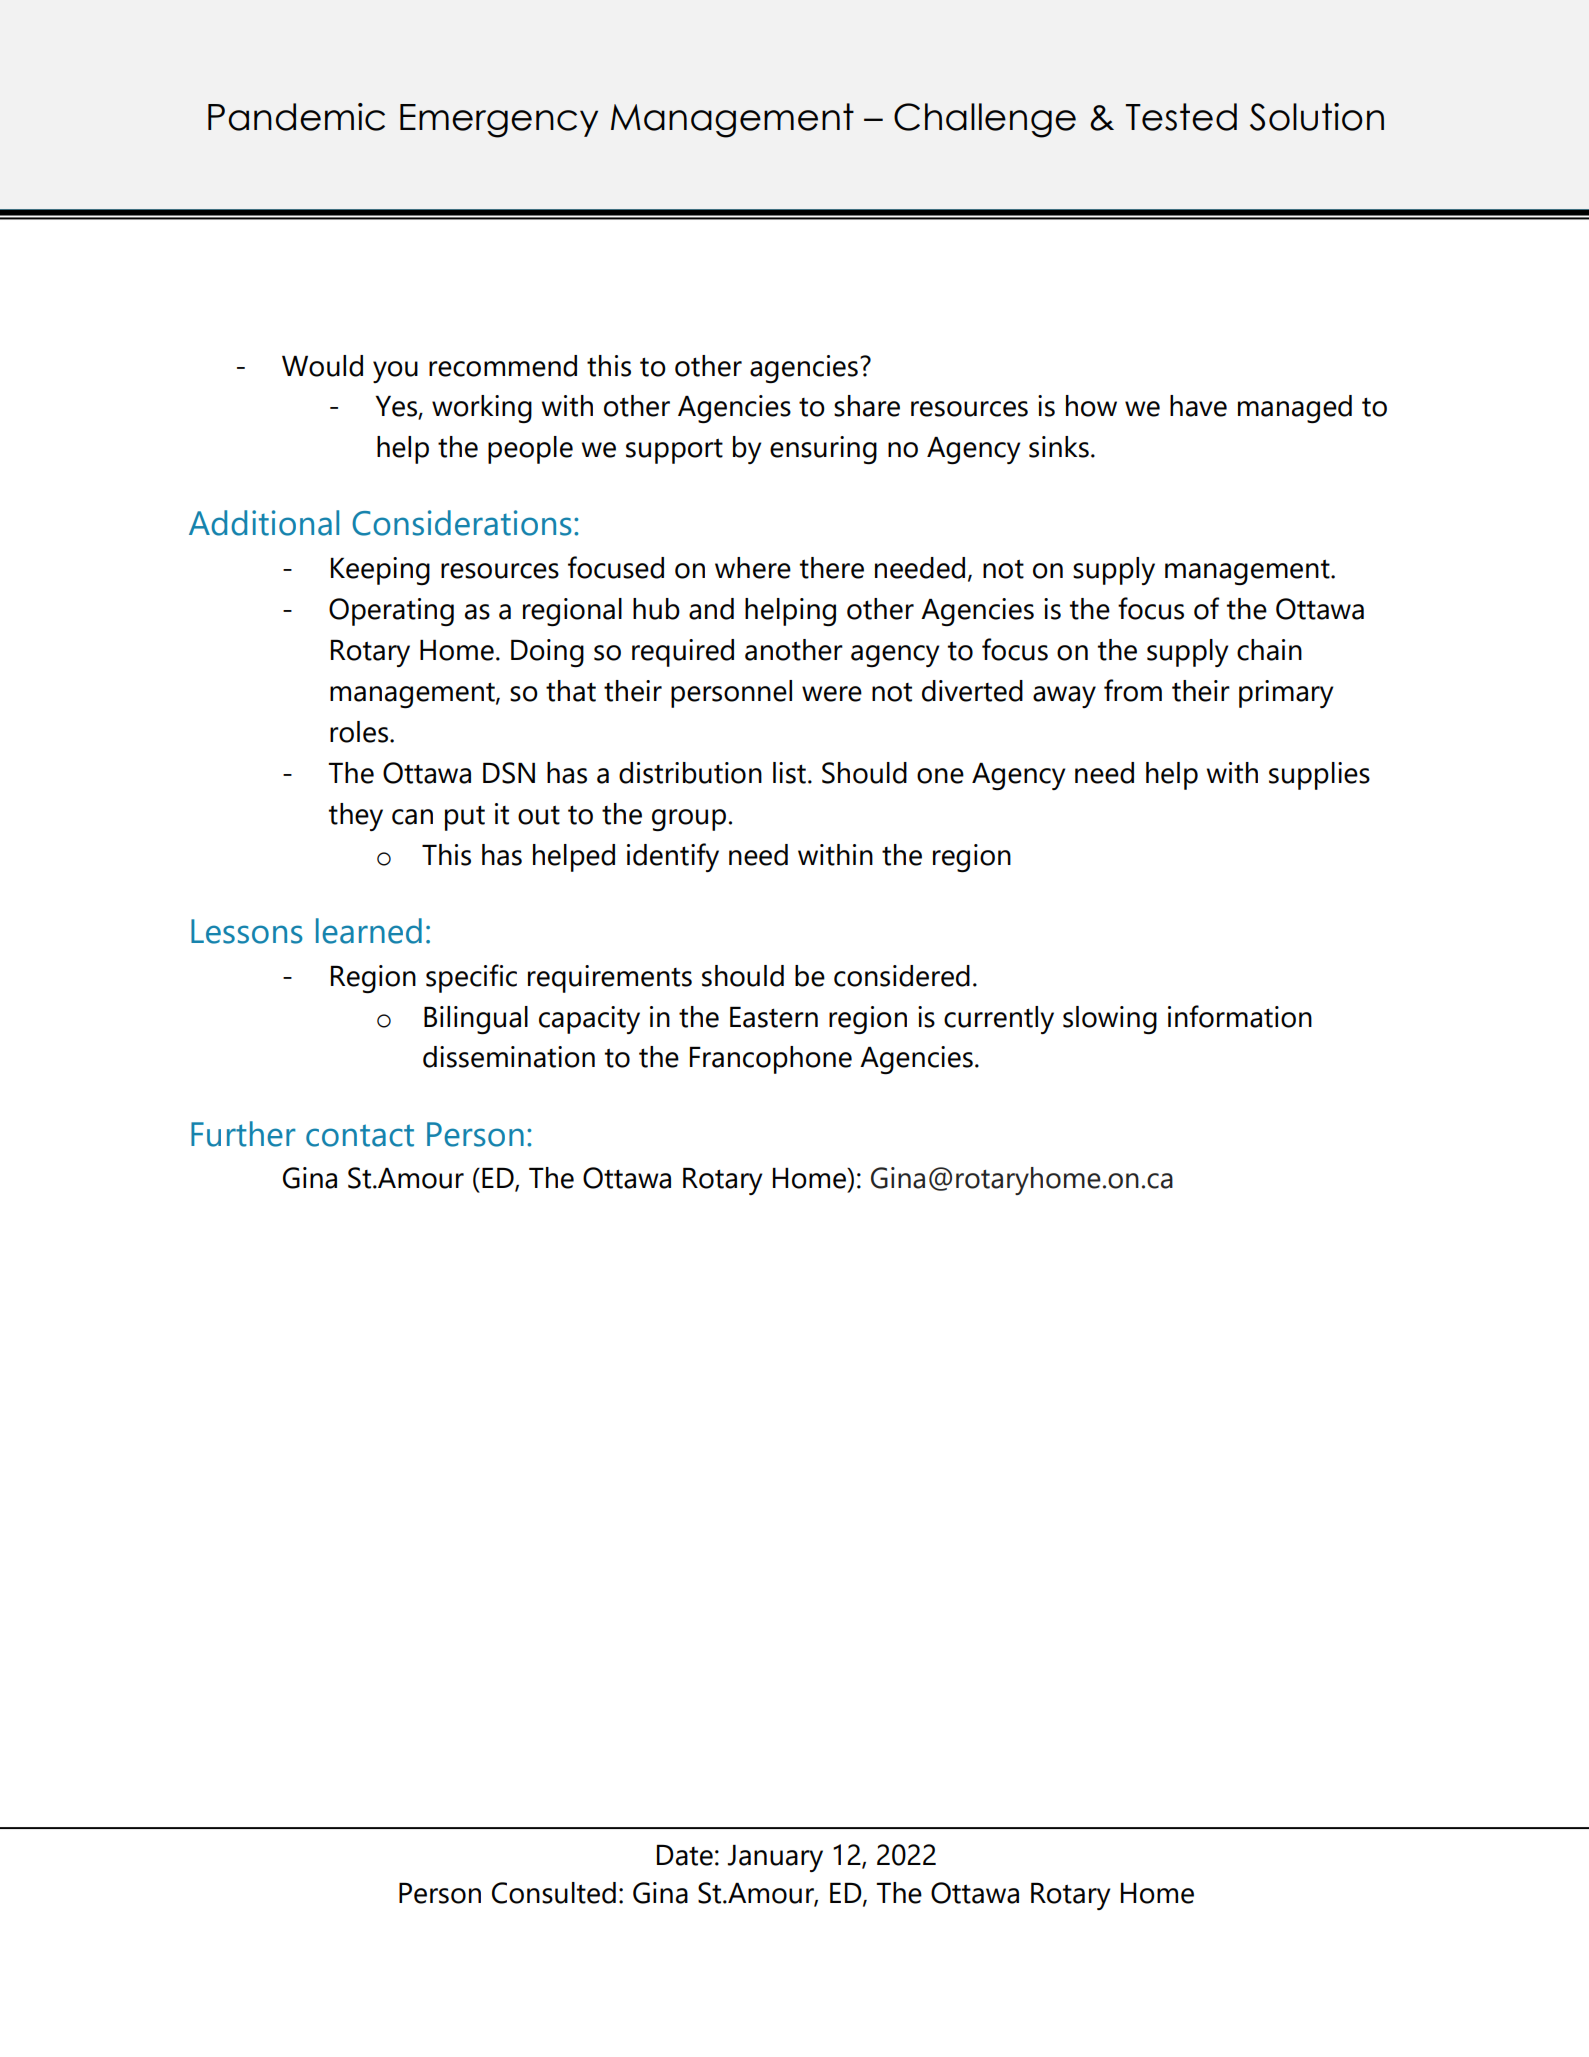 The image size is (1589, 2057). I want to click on Consulted, so click(554, 1893).
